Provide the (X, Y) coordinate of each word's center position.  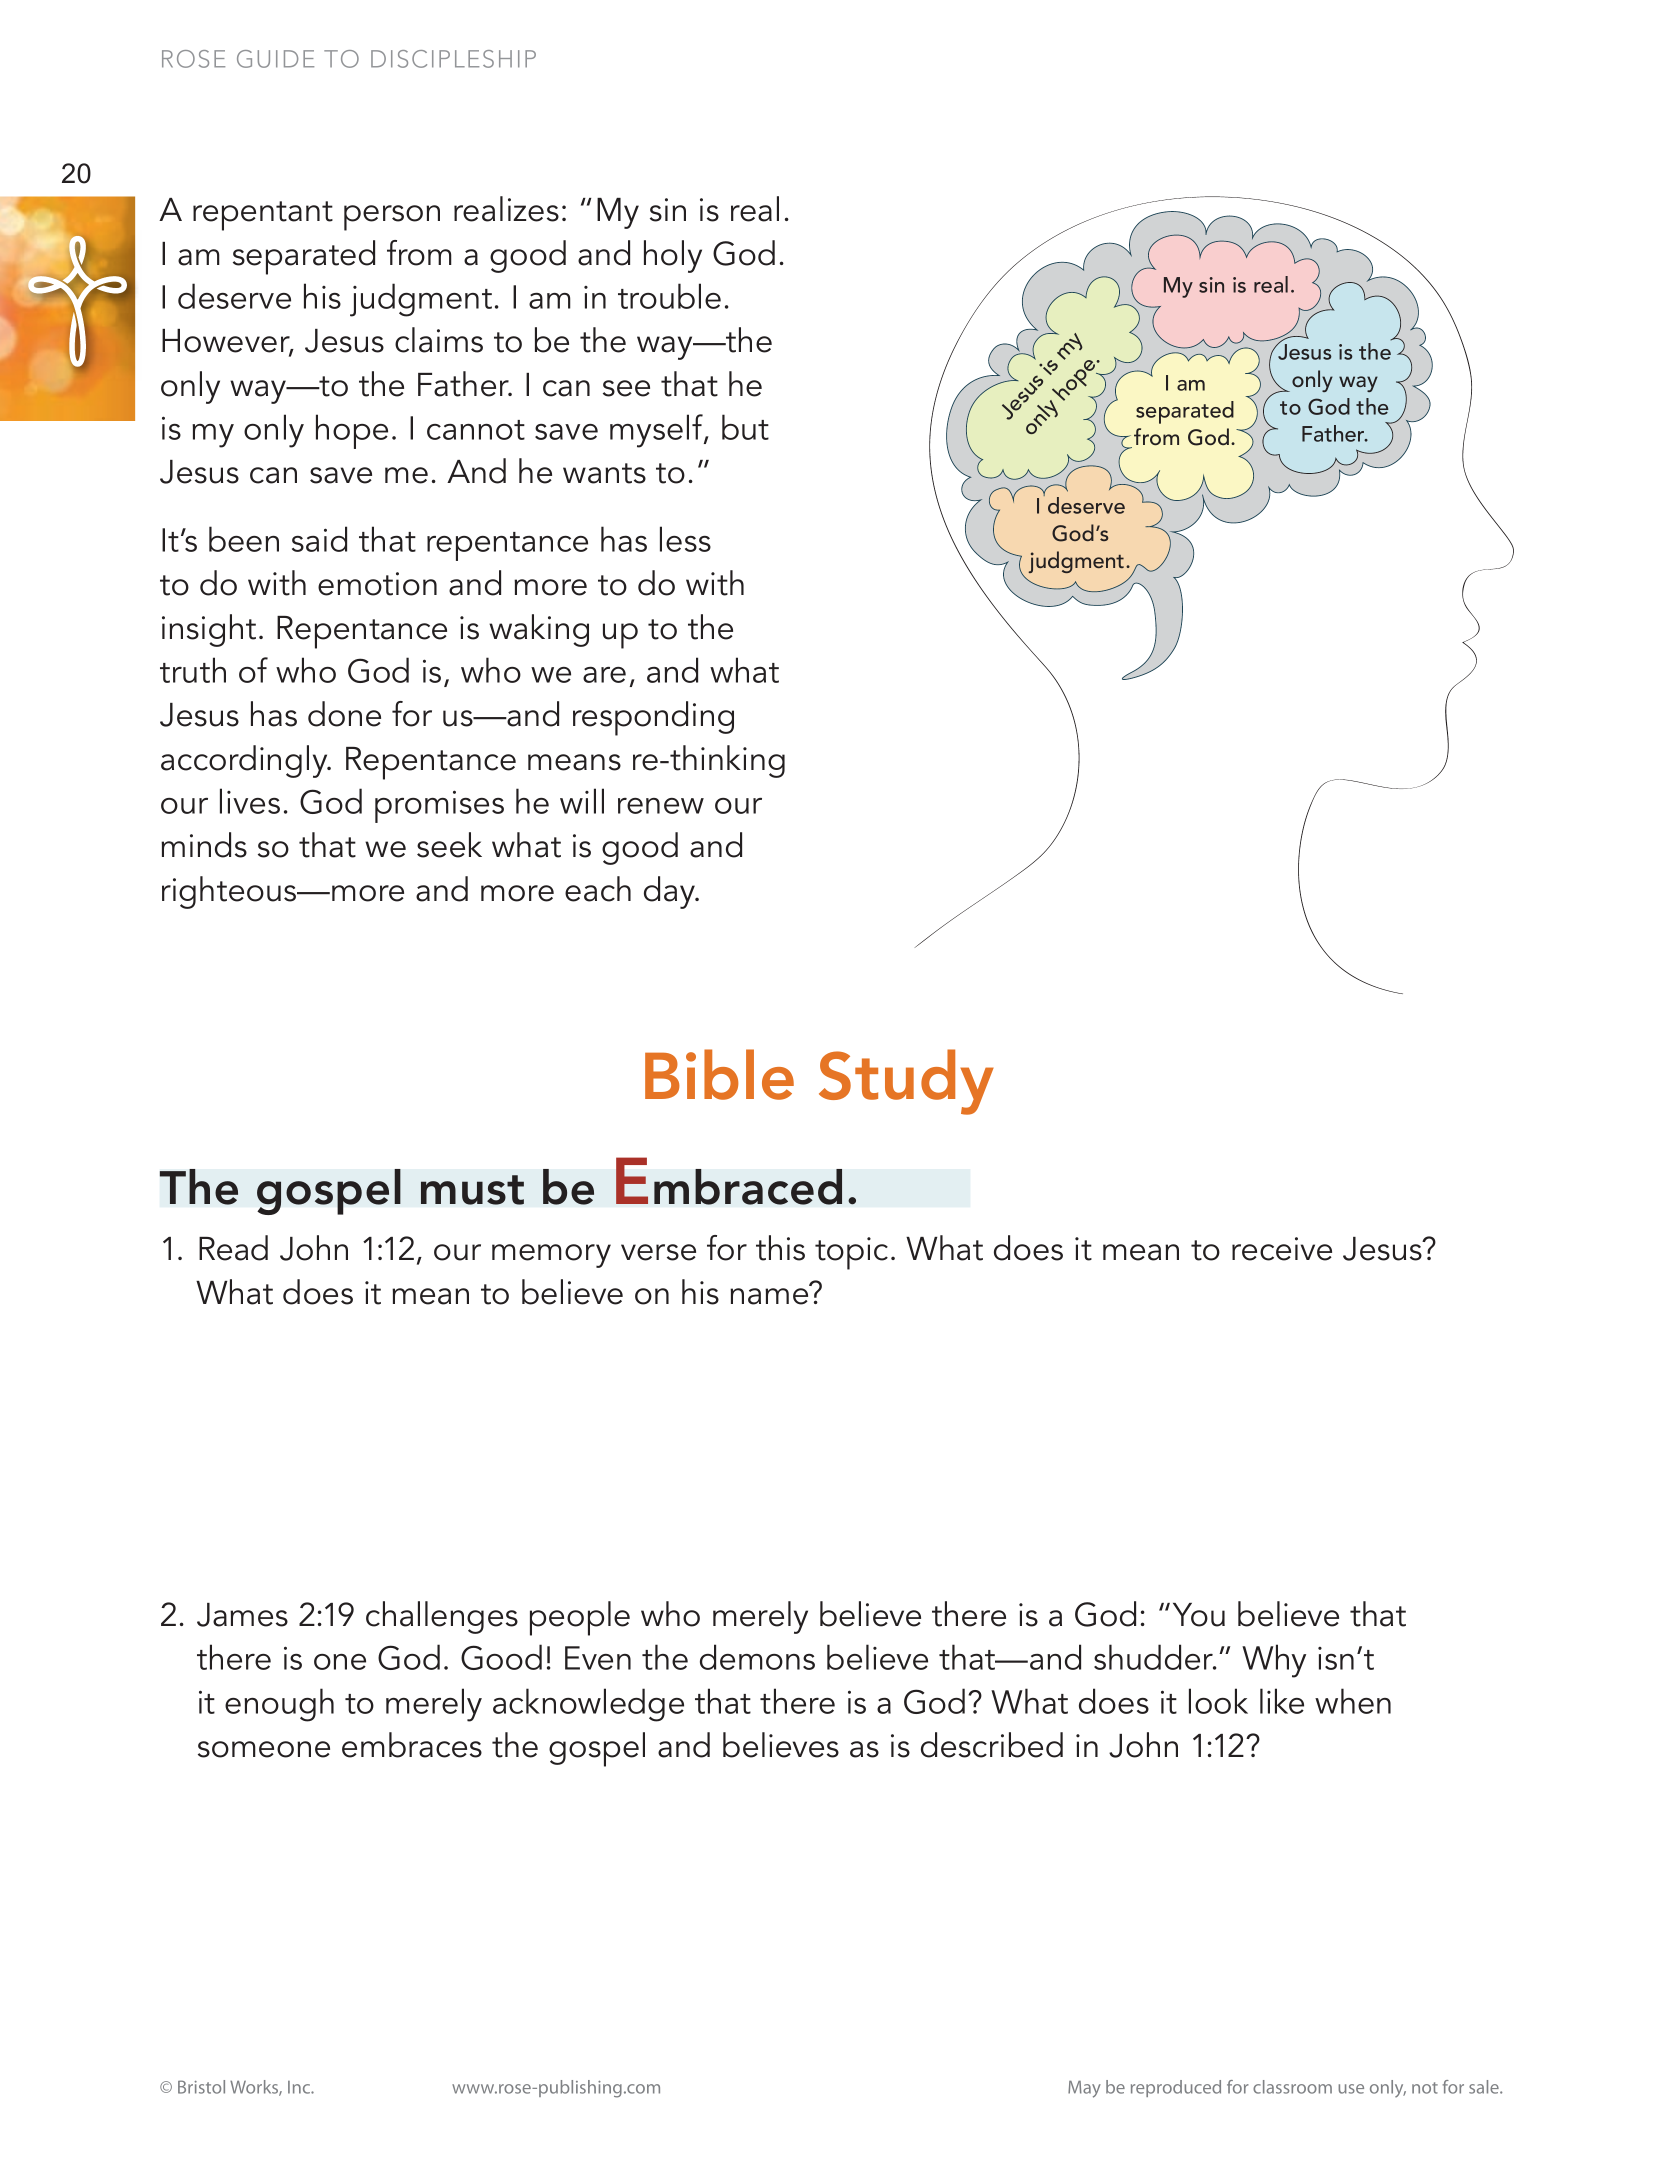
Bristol (201, 2087)
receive (1282, 1249)
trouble (669, 296)
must (472, 1190)
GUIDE (275, 59)
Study (906, 1082)
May (1084, 2089)
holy (673, 256)
